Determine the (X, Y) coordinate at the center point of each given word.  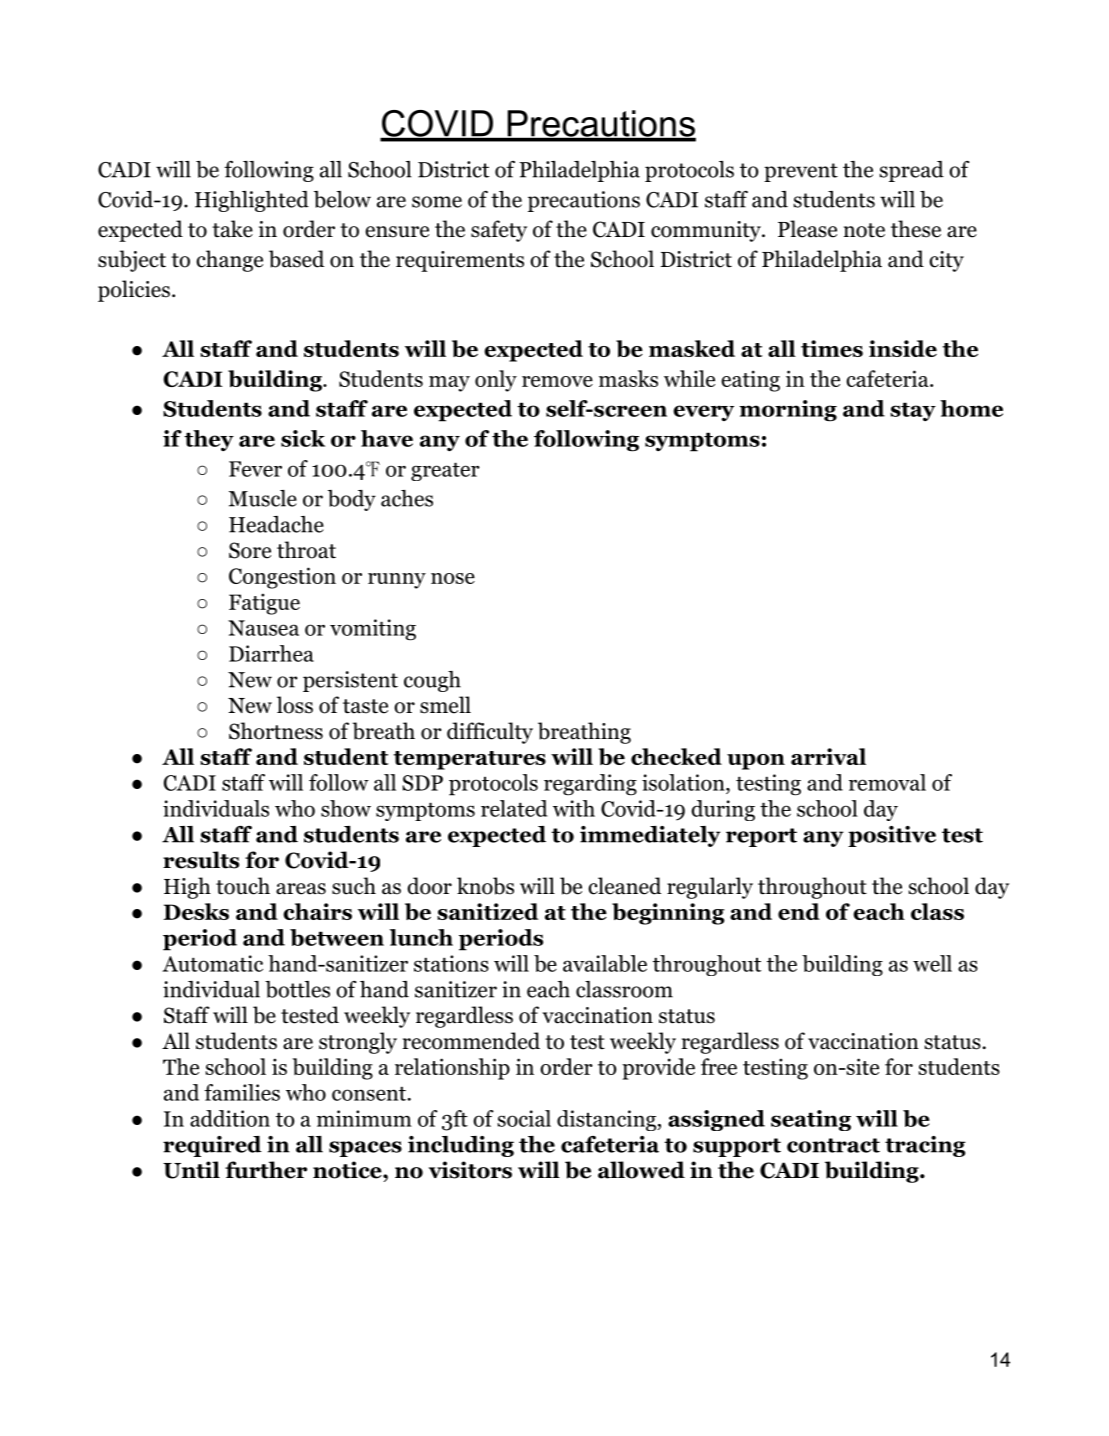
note (864, 230)
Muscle (263, 498)
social (524, 1118)
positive (892, 836)
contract (833, 1145)
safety (499, 231)
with (574, 808)
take (232, 229)
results (201, 860)
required (212, 1146)
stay (913, 411)
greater (445, 472)
